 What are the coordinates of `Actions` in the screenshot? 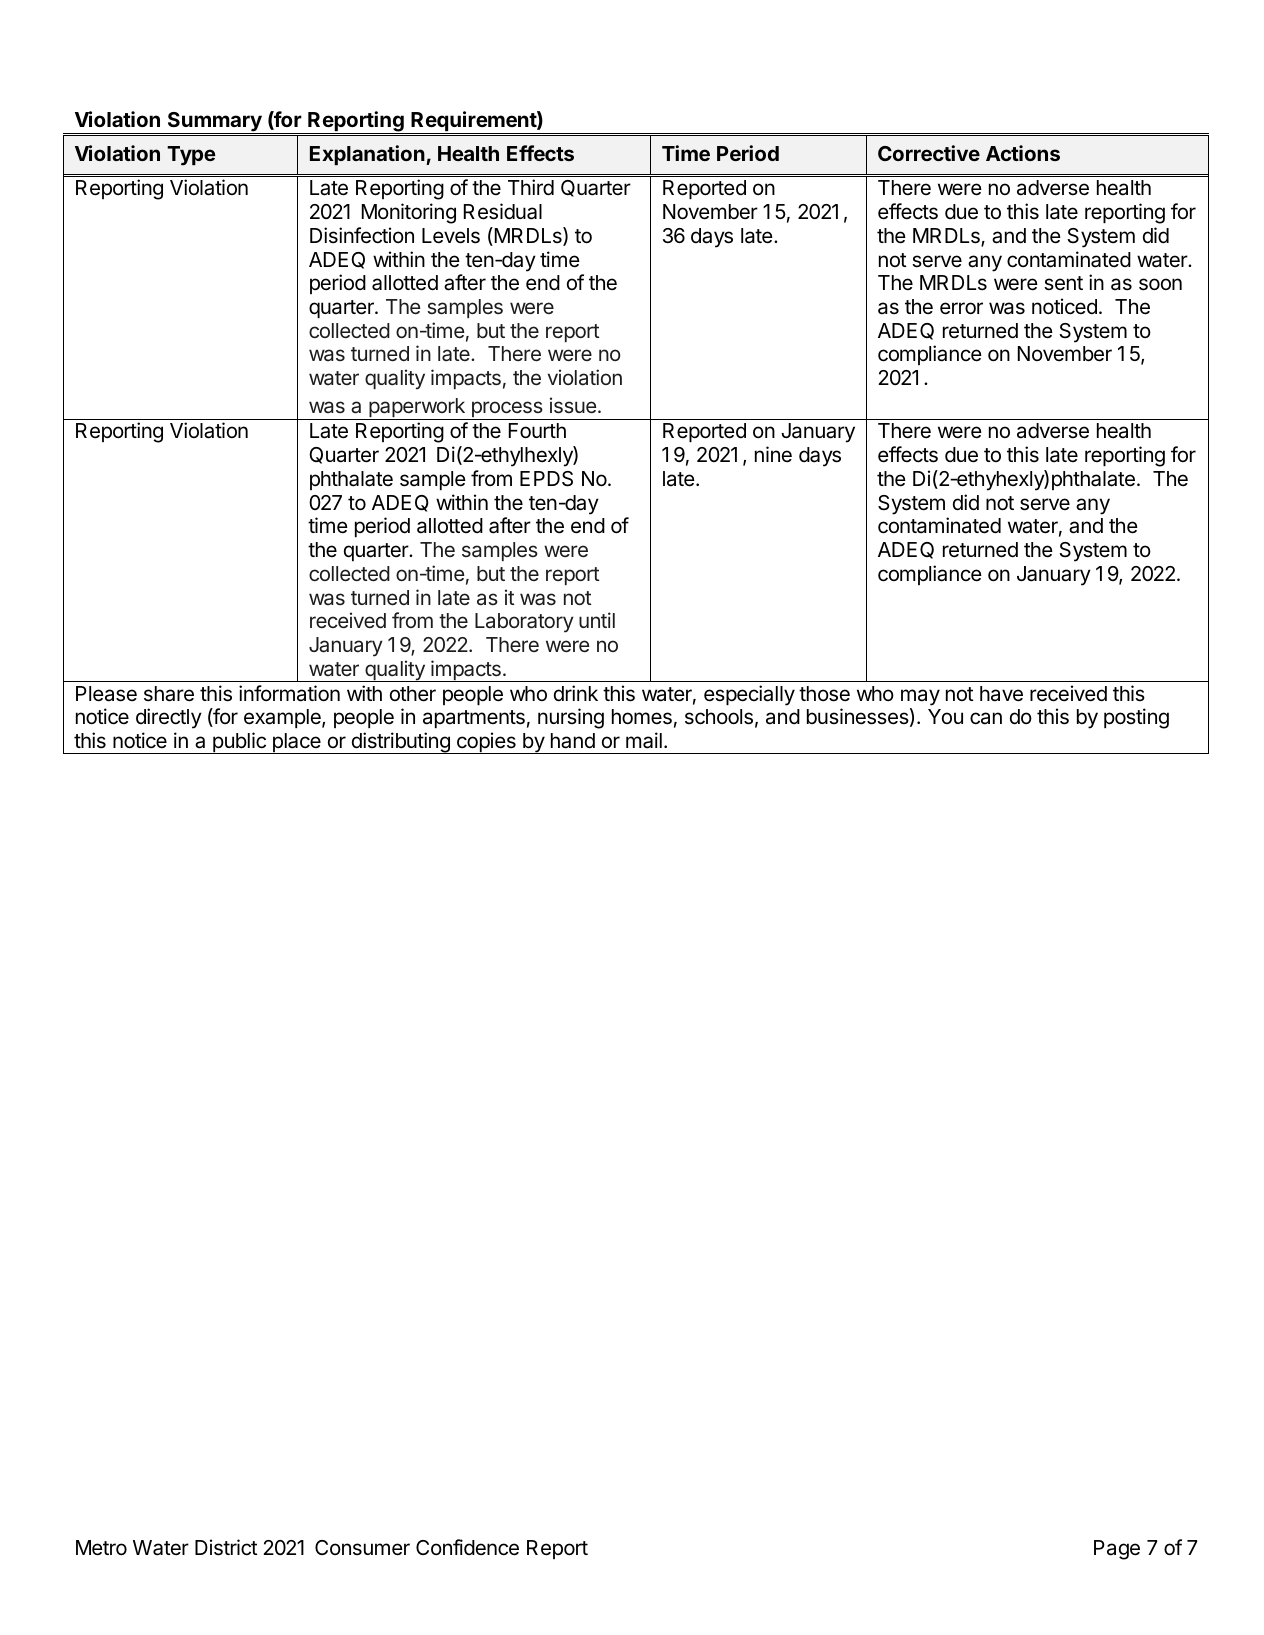 It's located at (1023, 153).
